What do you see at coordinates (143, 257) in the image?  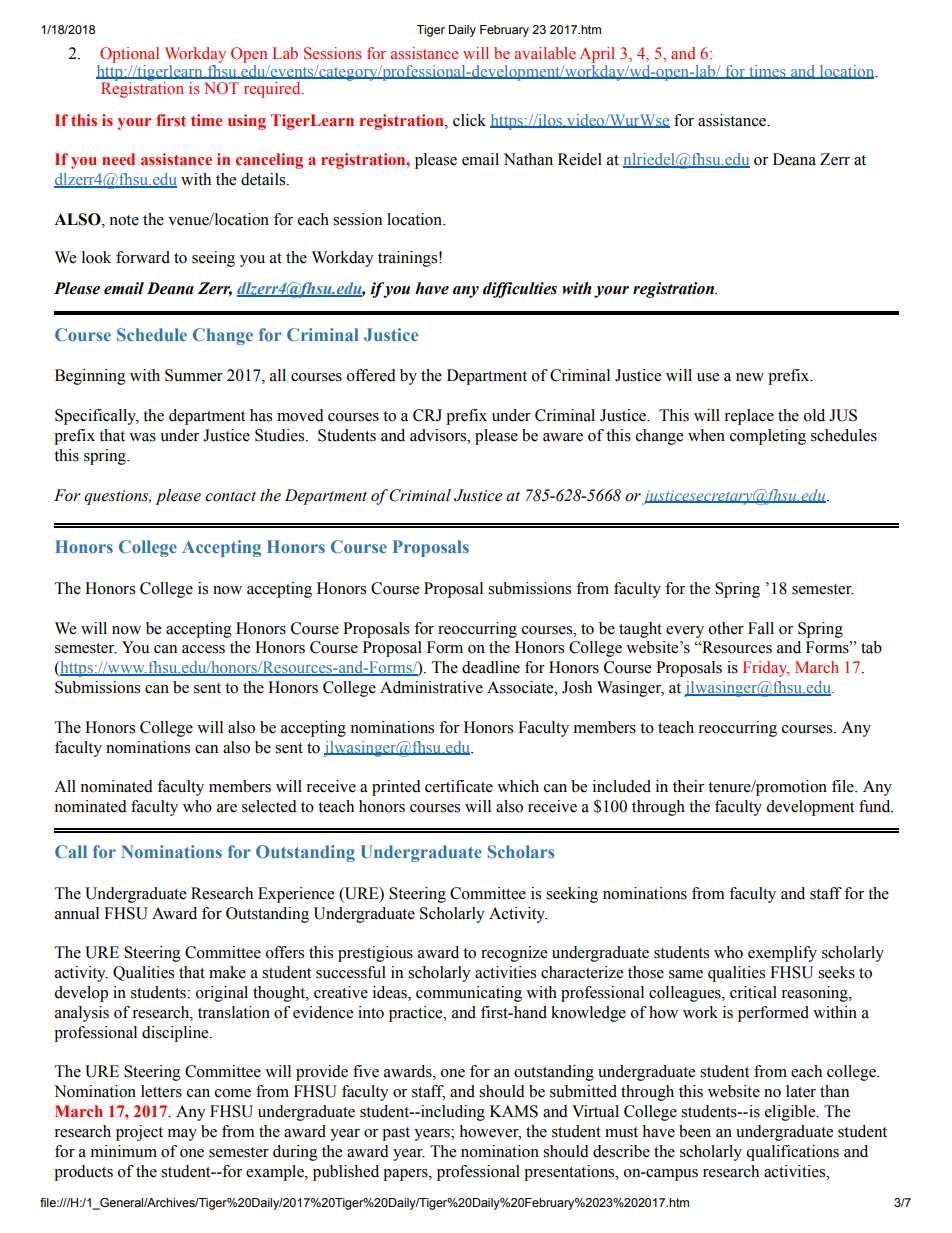 I see `forward` at bounding box center [143, 257].
